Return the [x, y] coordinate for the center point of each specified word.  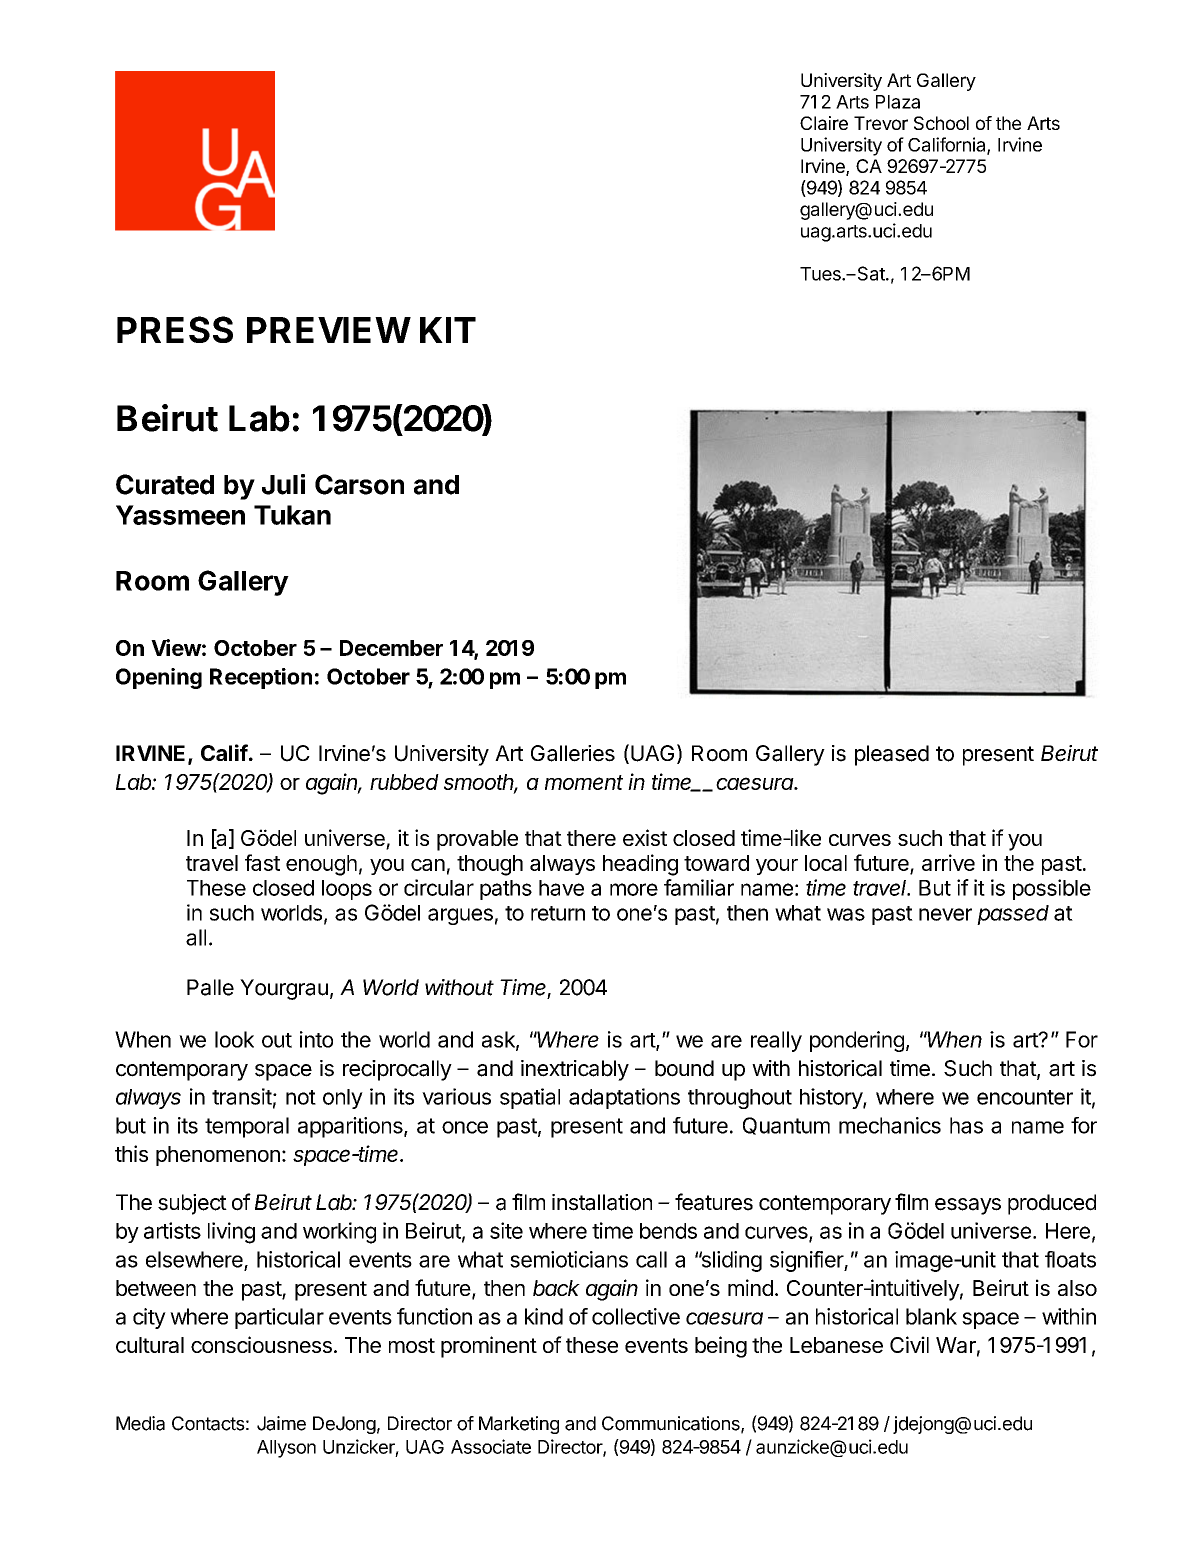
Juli [283, 484]
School [941, 123]
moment [584, 782]
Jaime [281, 1423]
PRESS [175, 329]
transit [242, 1096]
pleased [892, 755]
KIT [448, 330]
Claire [824, 123]
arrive [948, 862]
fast [262, 862]
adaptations [624, 1098]
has [966, 1125]
